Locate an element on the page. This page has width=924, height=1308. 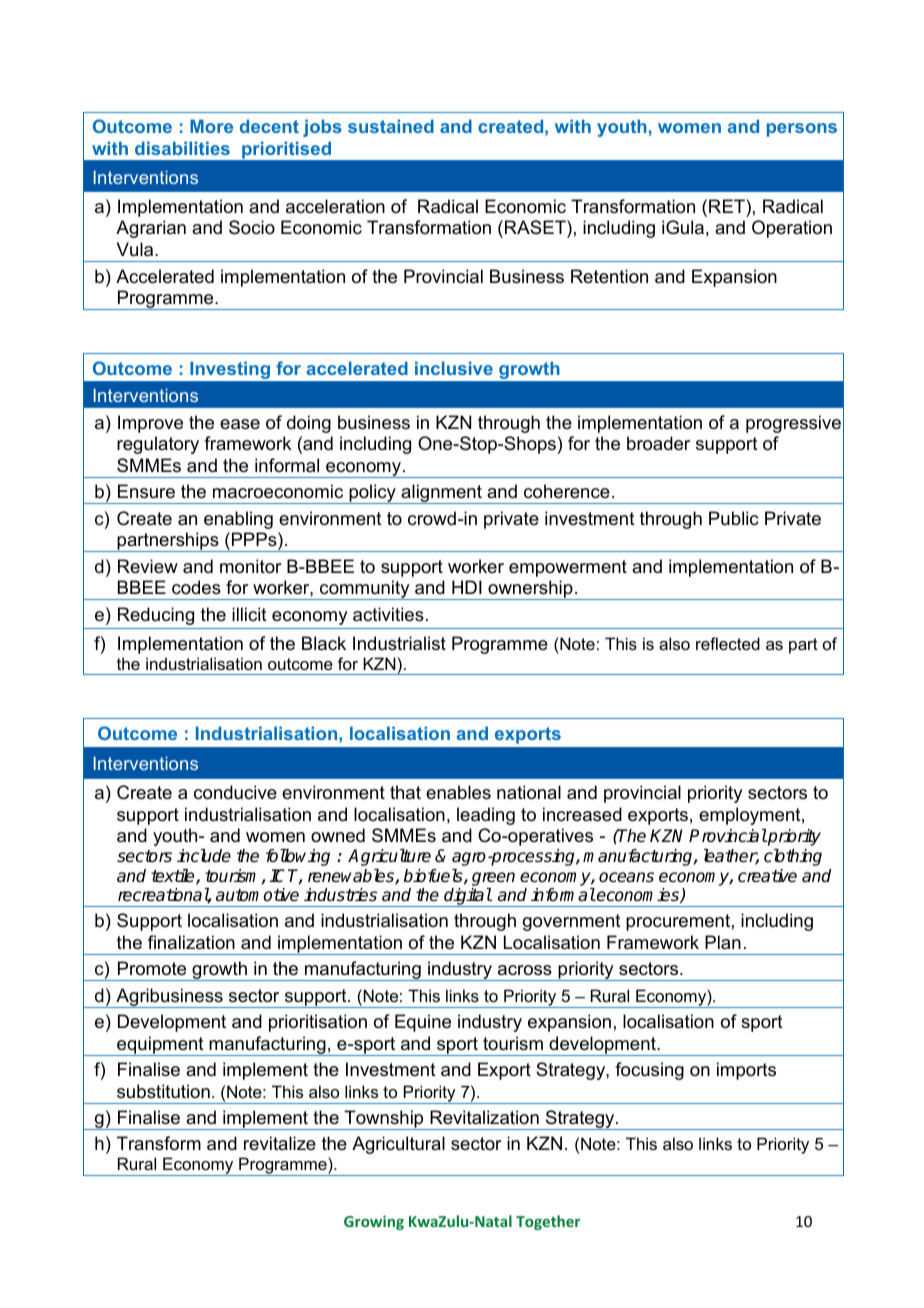
progressive is located at coordinates (793, 424).
